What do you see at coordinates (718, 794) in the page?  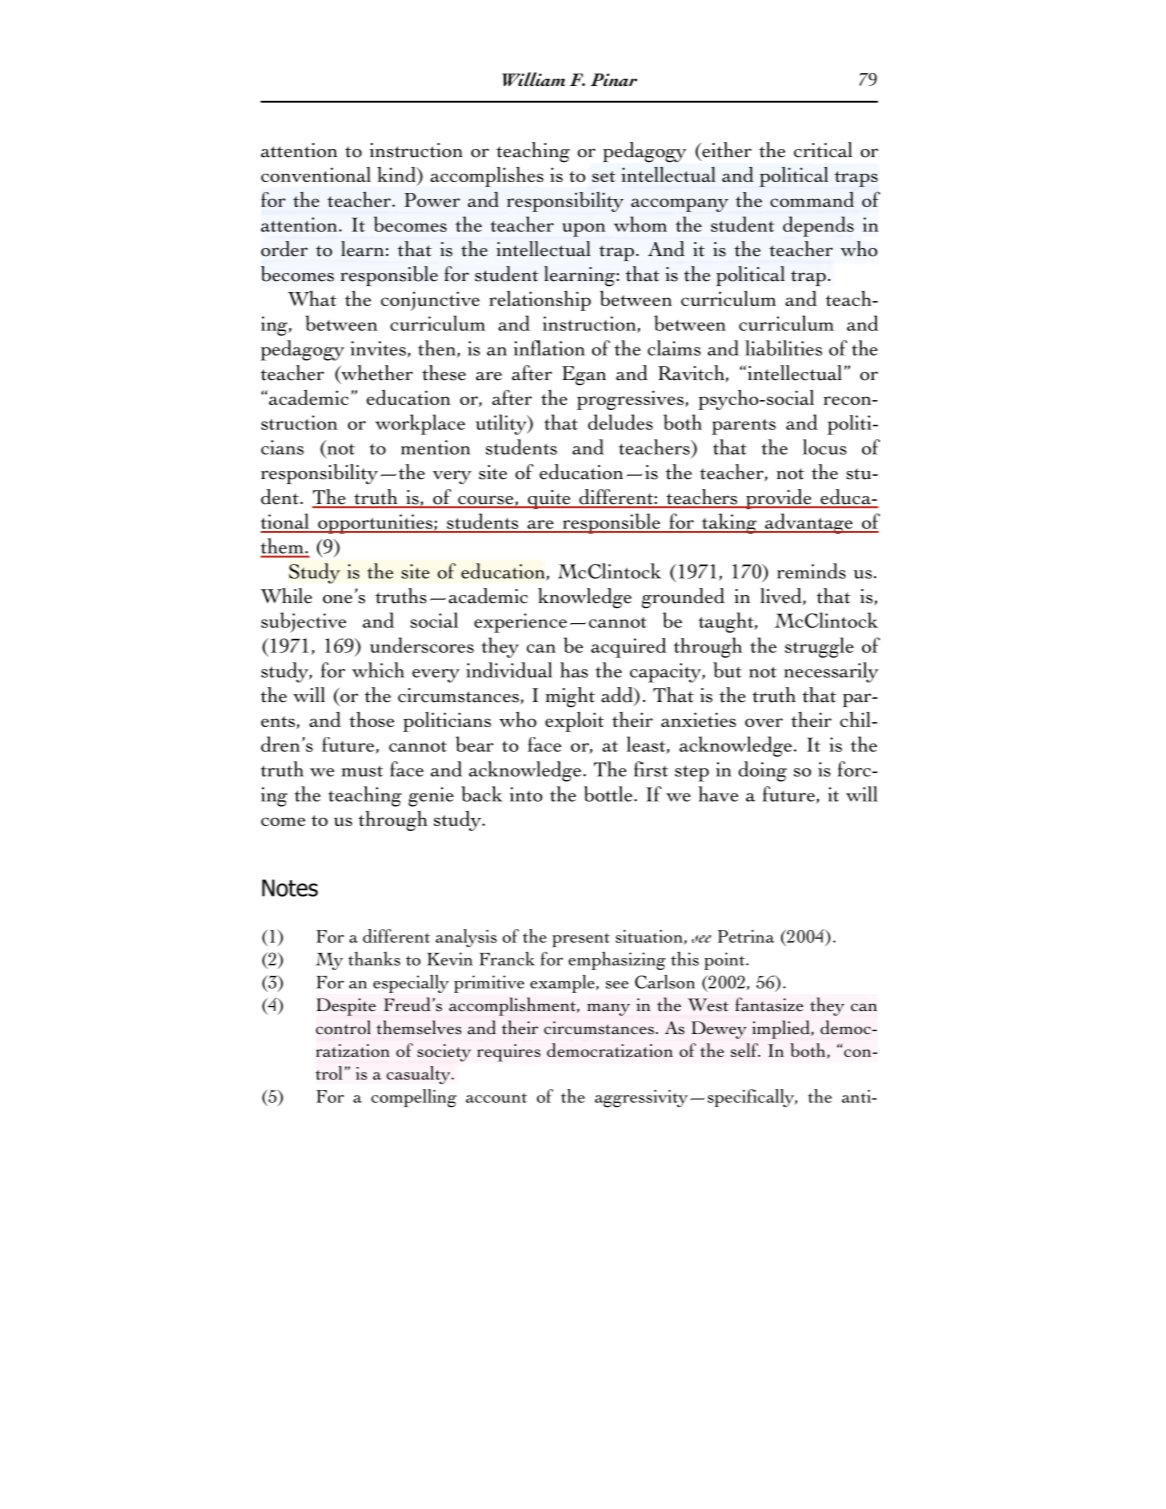 I see `have` at bounding box center [718, 794].
